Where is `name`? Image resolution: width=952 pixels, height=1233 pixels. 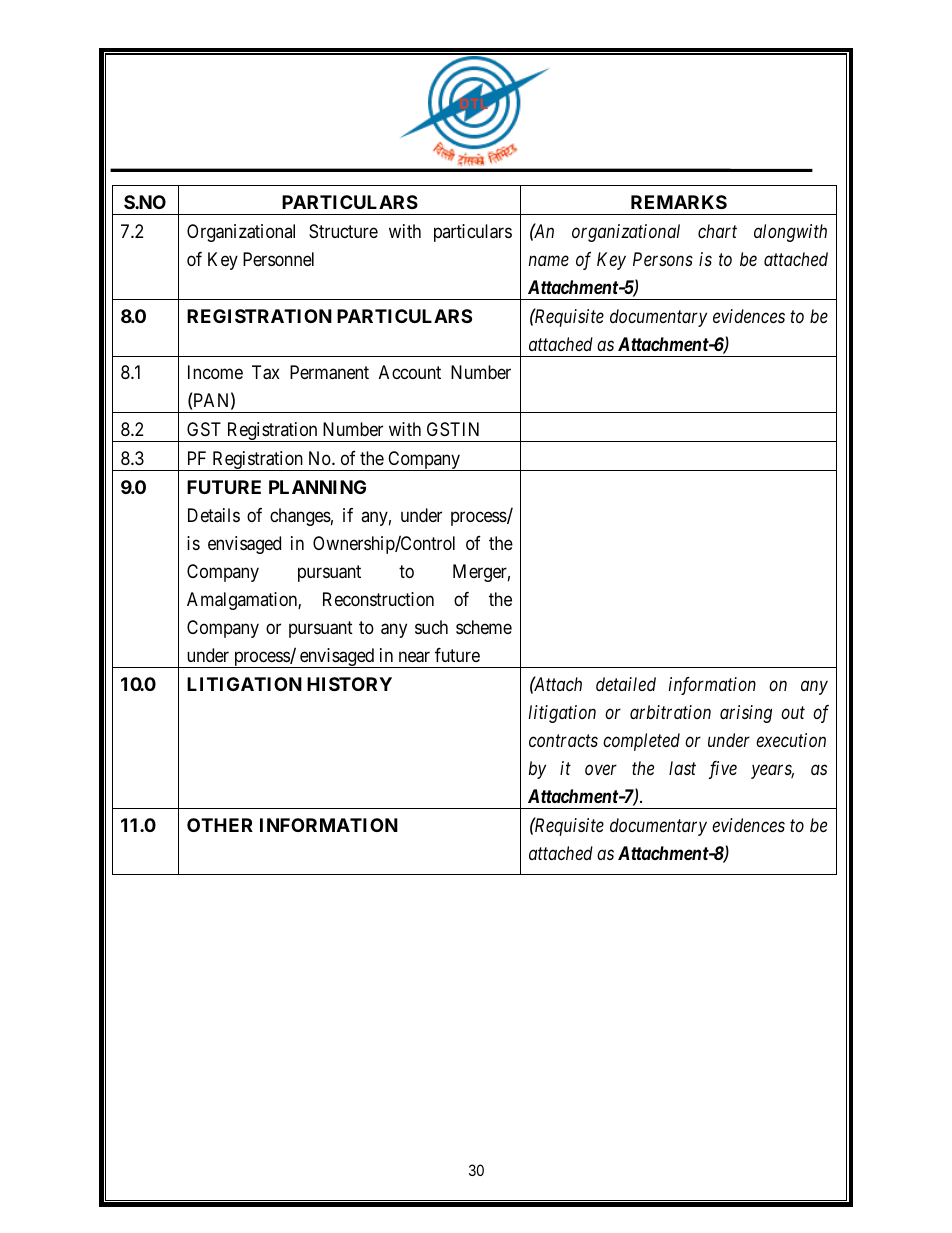 name is located at coordinates (549, 261).
